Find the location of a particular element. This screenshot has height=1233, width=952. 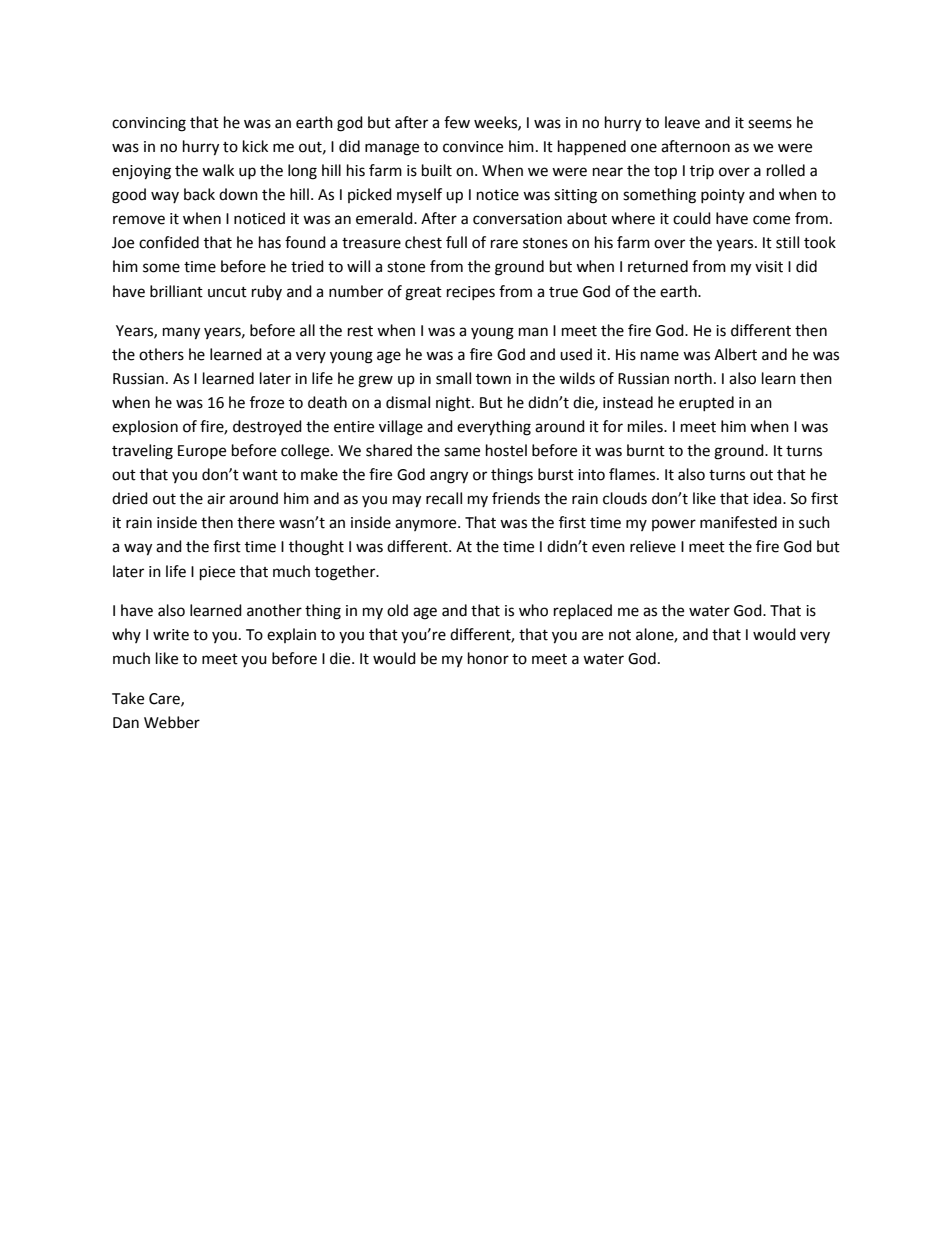

manifested is located at coordinates (738, 522).
